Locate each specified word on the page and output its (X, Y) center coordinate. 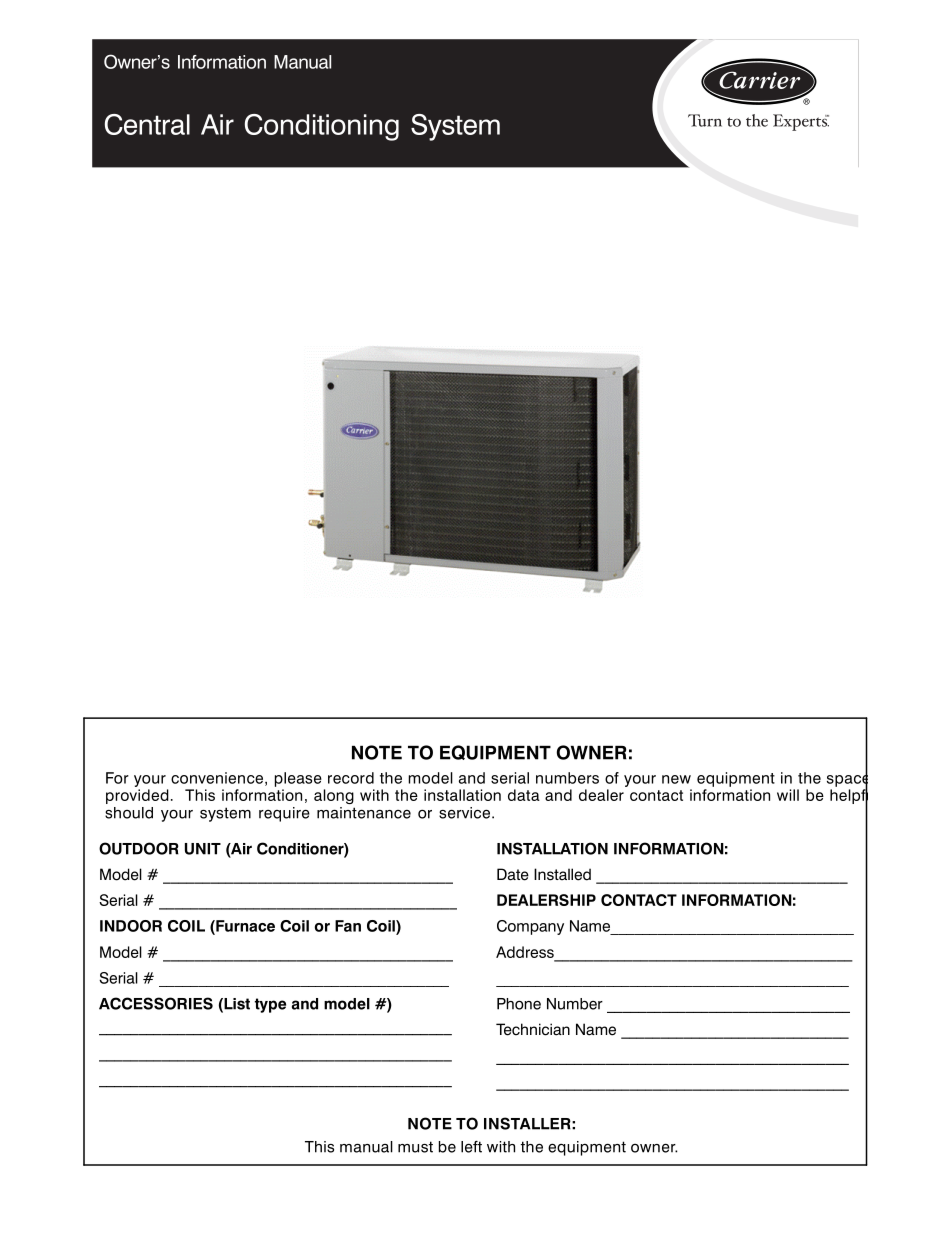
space (847, 781)
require (284, 814)
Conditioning (322, 127)
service (464, 813)
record (351, 778)
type (270, 1005)
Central (147, 124)
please (298, 779)
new (676, 779)
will (788, 795)
